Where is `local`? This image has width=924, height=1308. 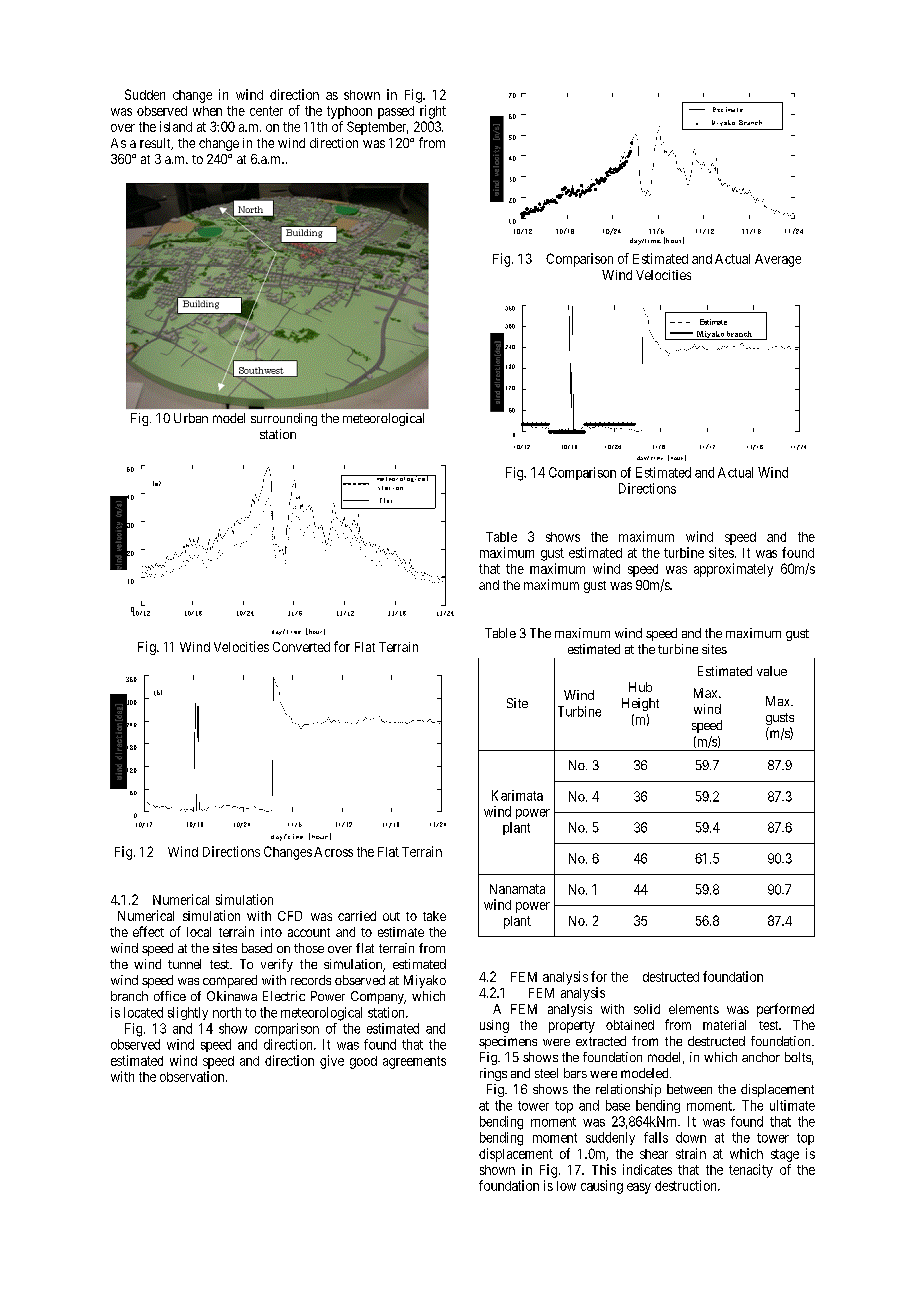
local is located at coordinates (199, 932).
